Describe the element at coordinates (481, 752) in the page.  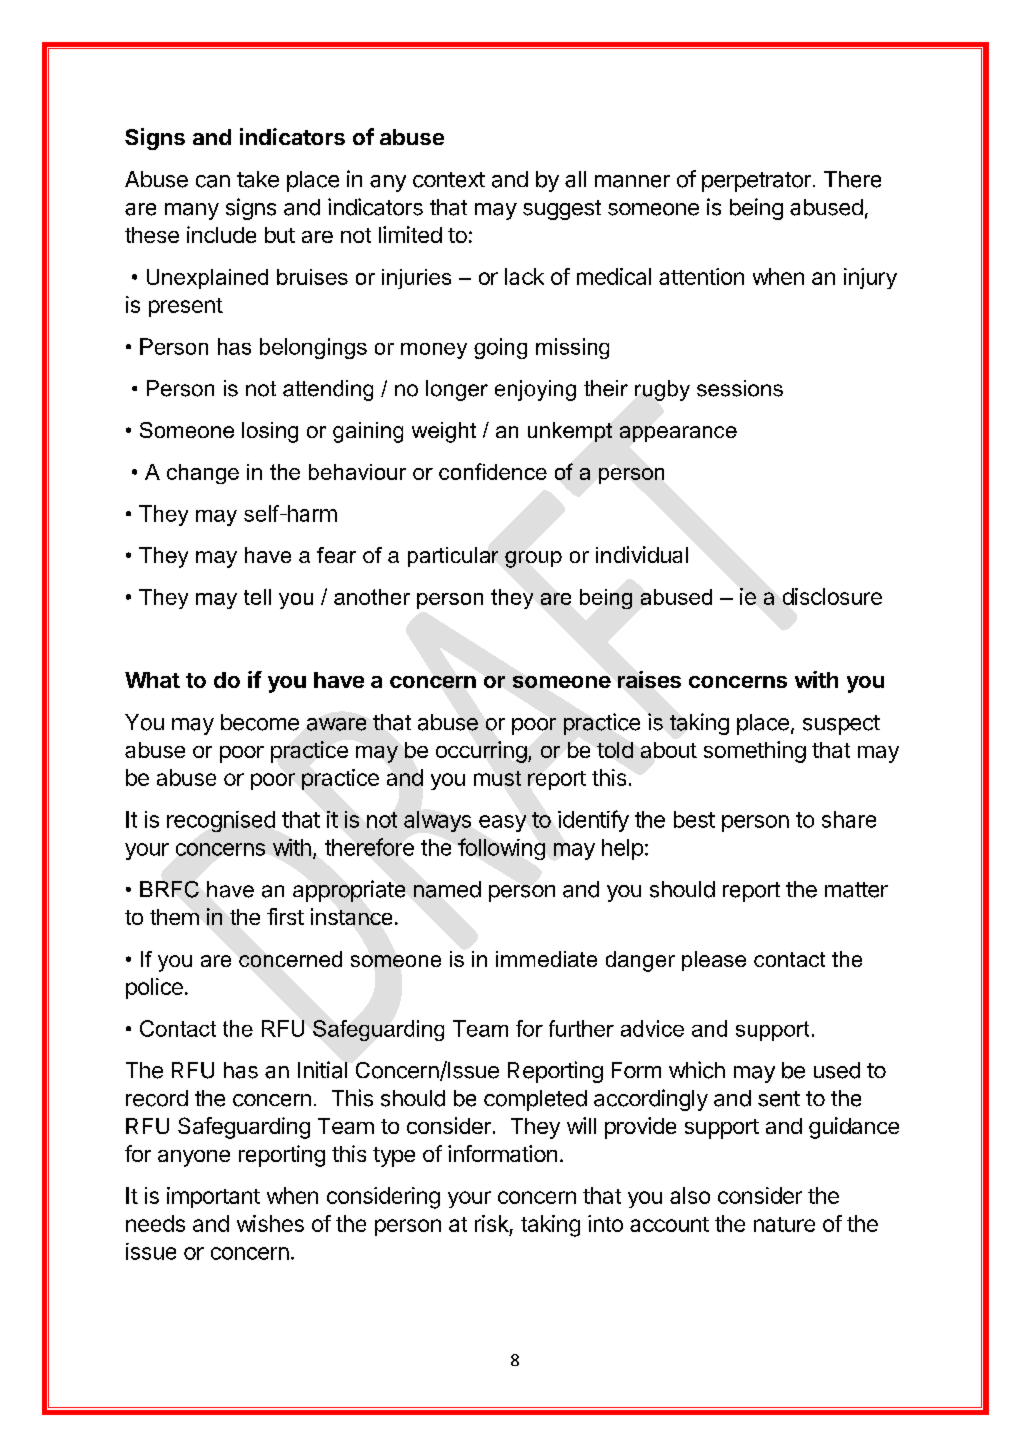
I see `occurring` at that location.
